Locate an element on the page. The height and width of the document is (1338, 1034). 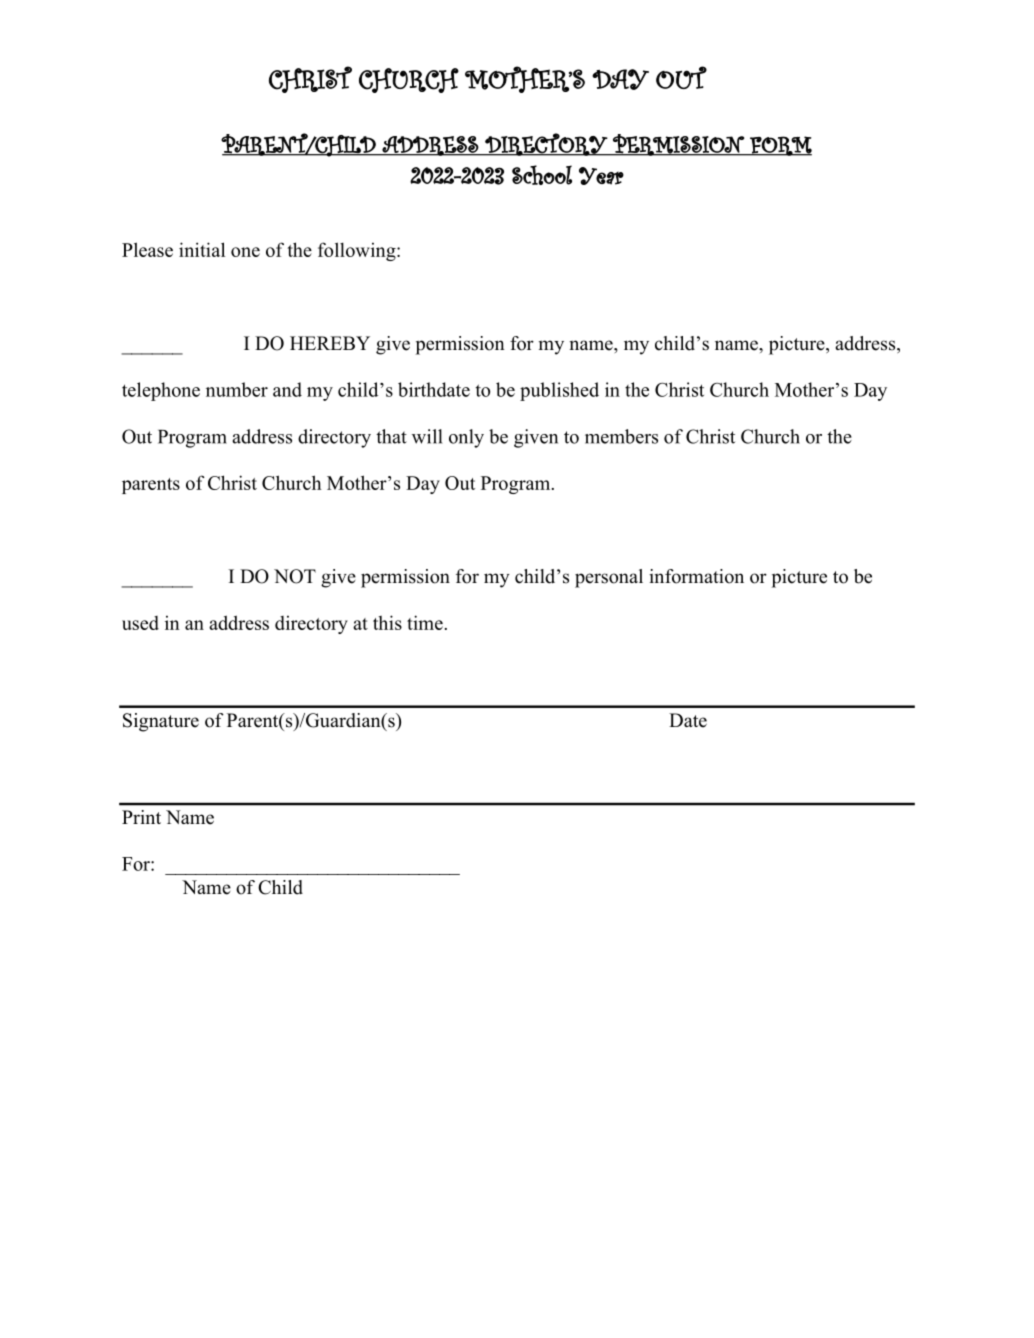
that is located at coordinates (391, 436).
